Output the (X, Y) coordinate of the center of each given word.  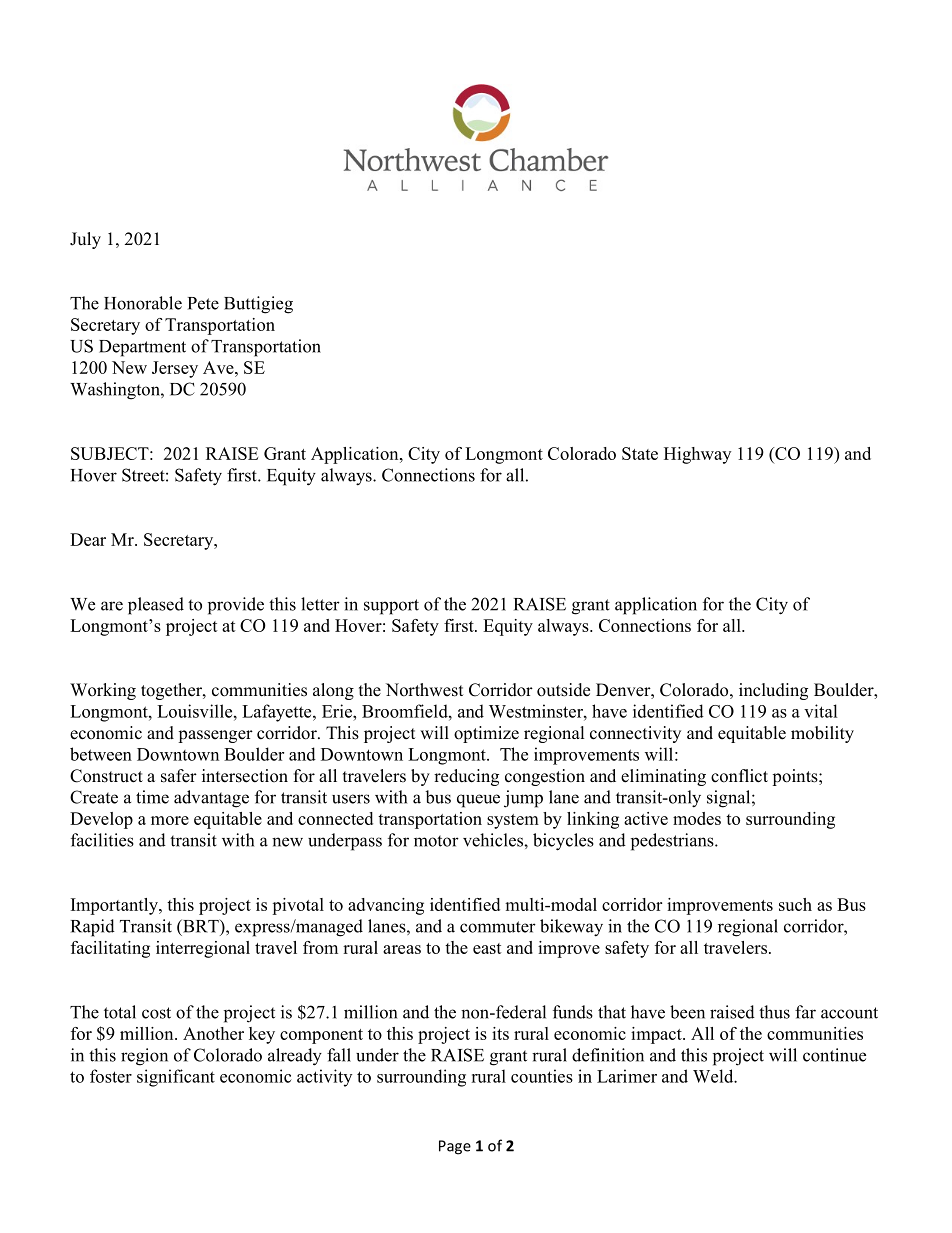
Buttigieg (258, 305)
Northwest (424, 690)
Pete (203, 303)
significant (176, 1078)
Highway (697, 455)
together (172, 691)
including (773, 691)
